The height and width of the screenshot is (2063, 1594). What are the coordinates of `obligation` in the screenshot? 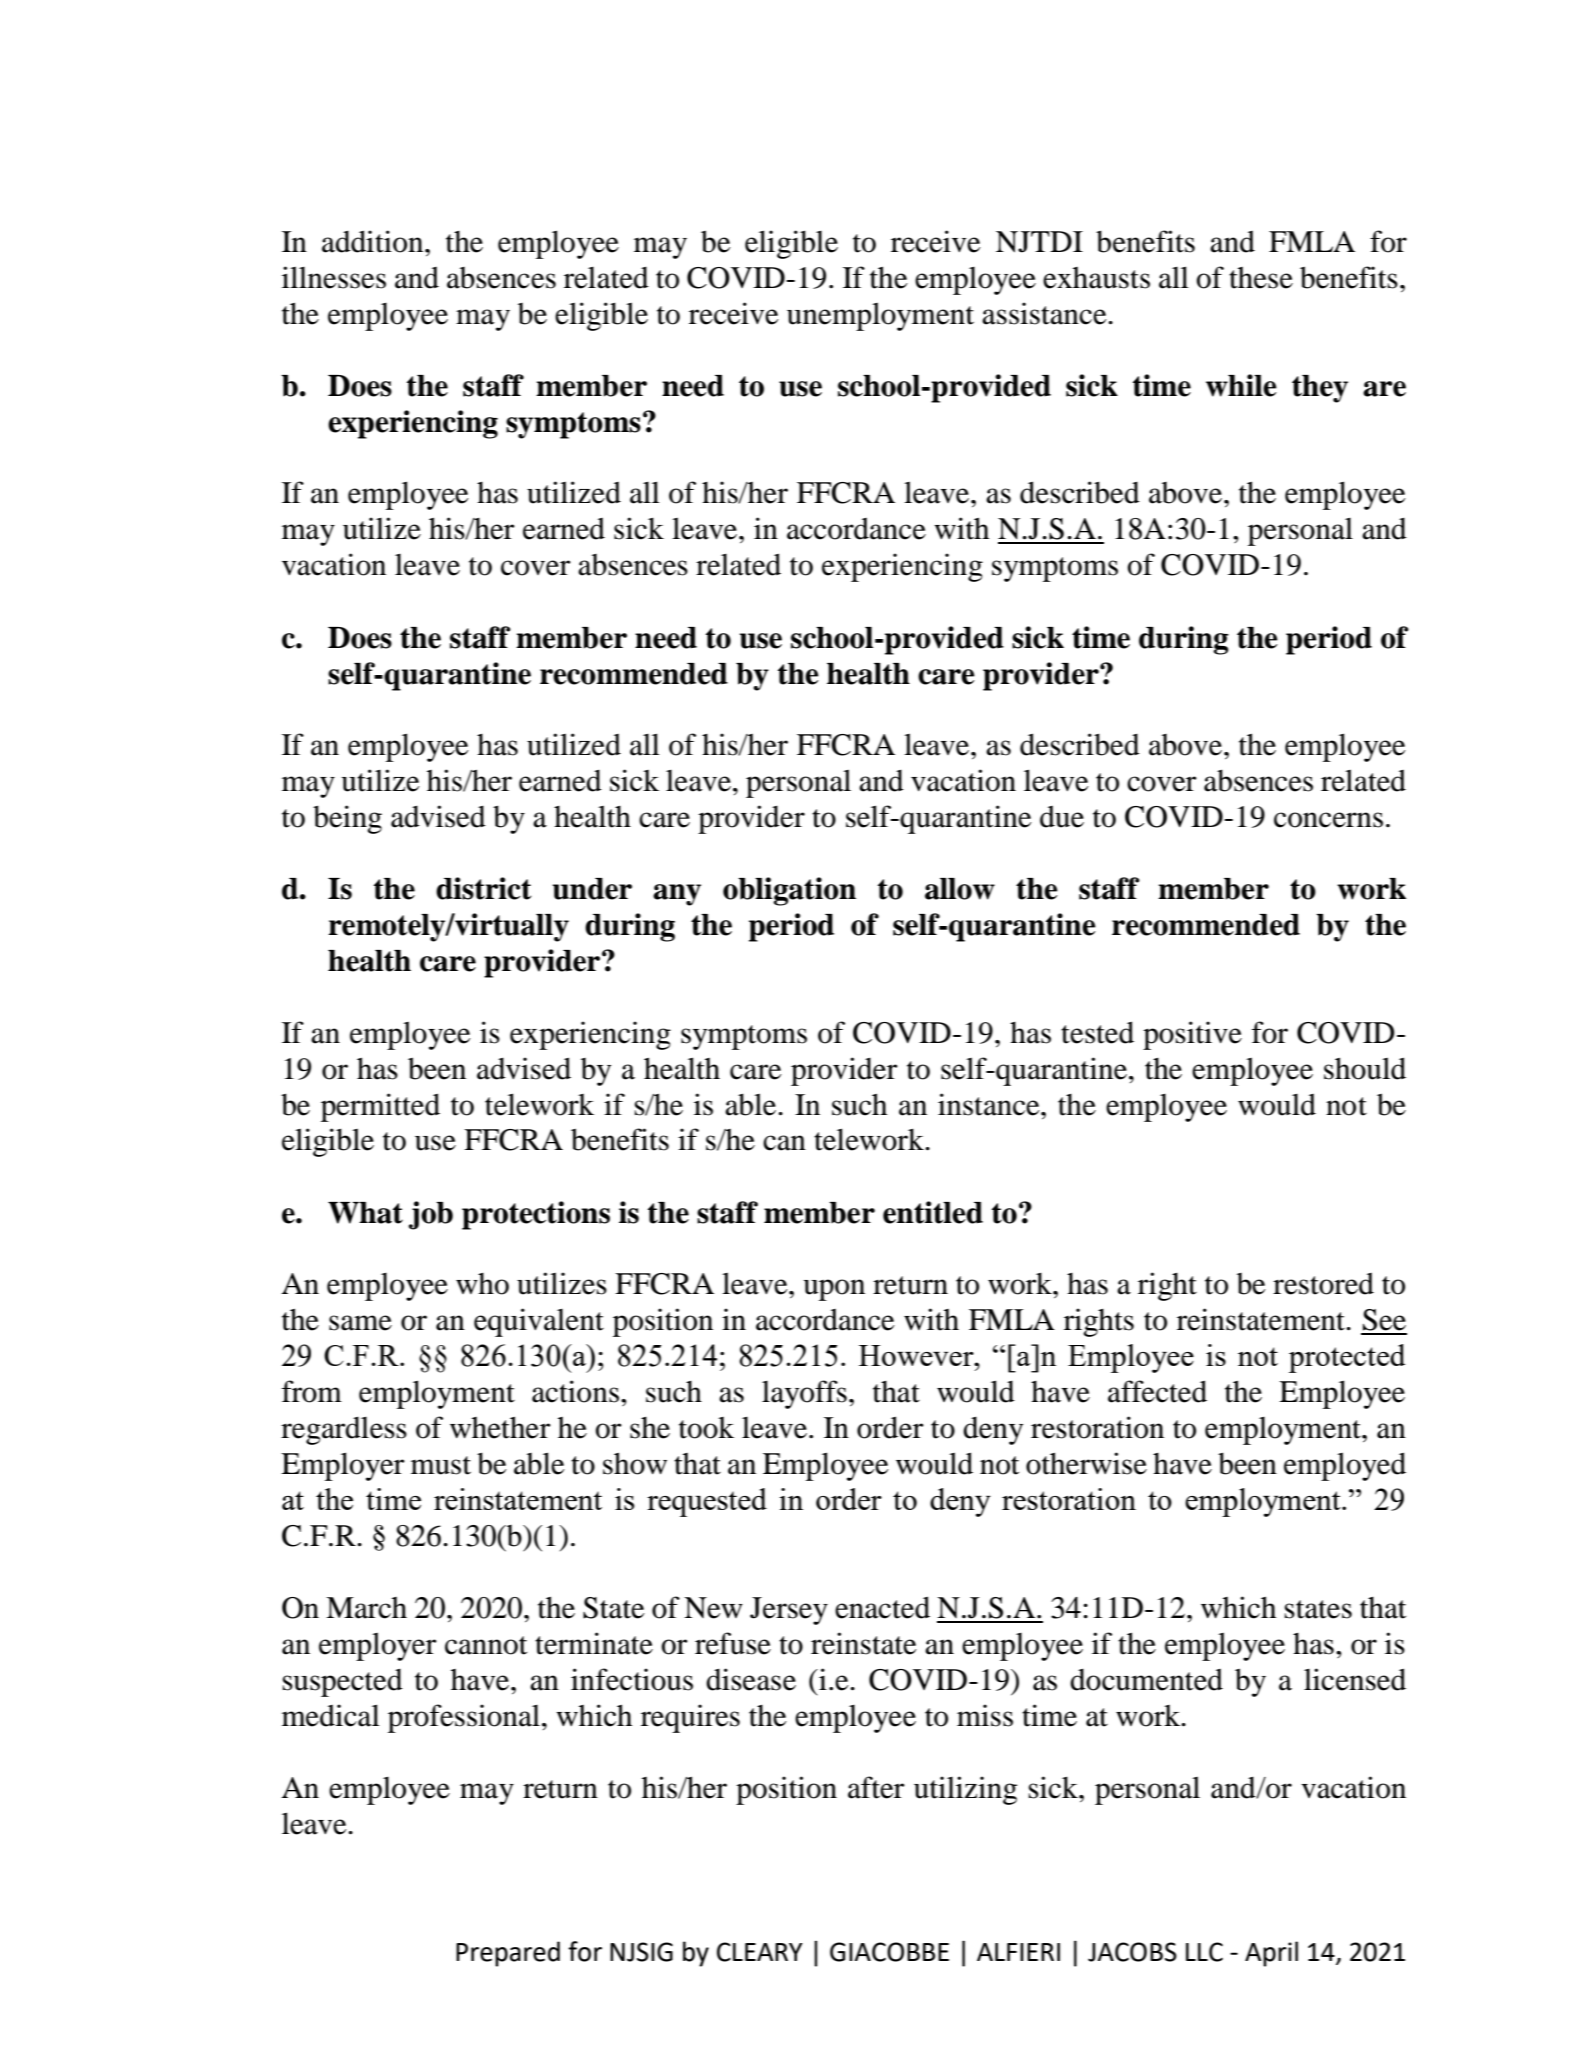 It's located at (789, 891).
